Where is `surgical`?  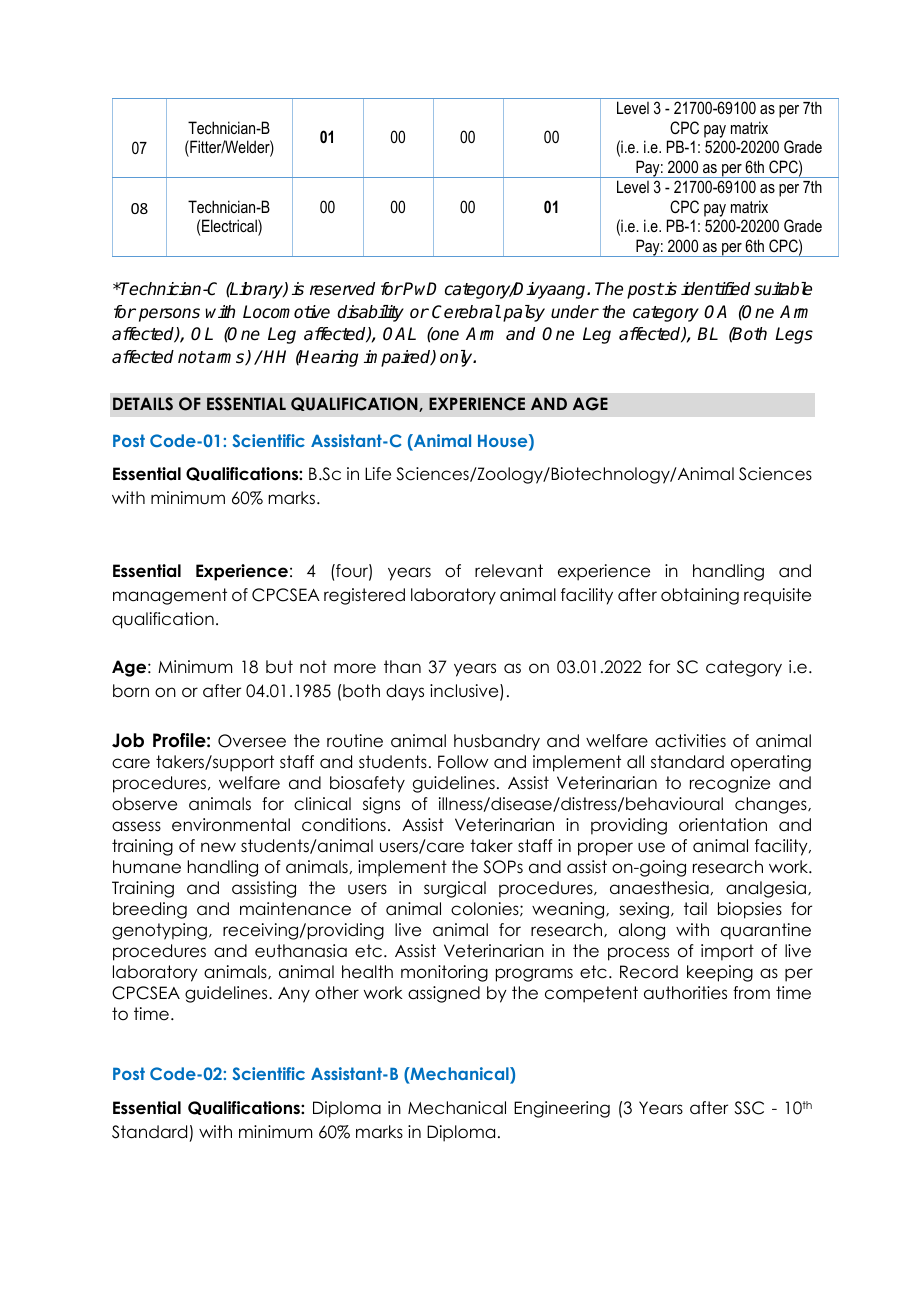
surgical is located at coordinates (455, 889).
